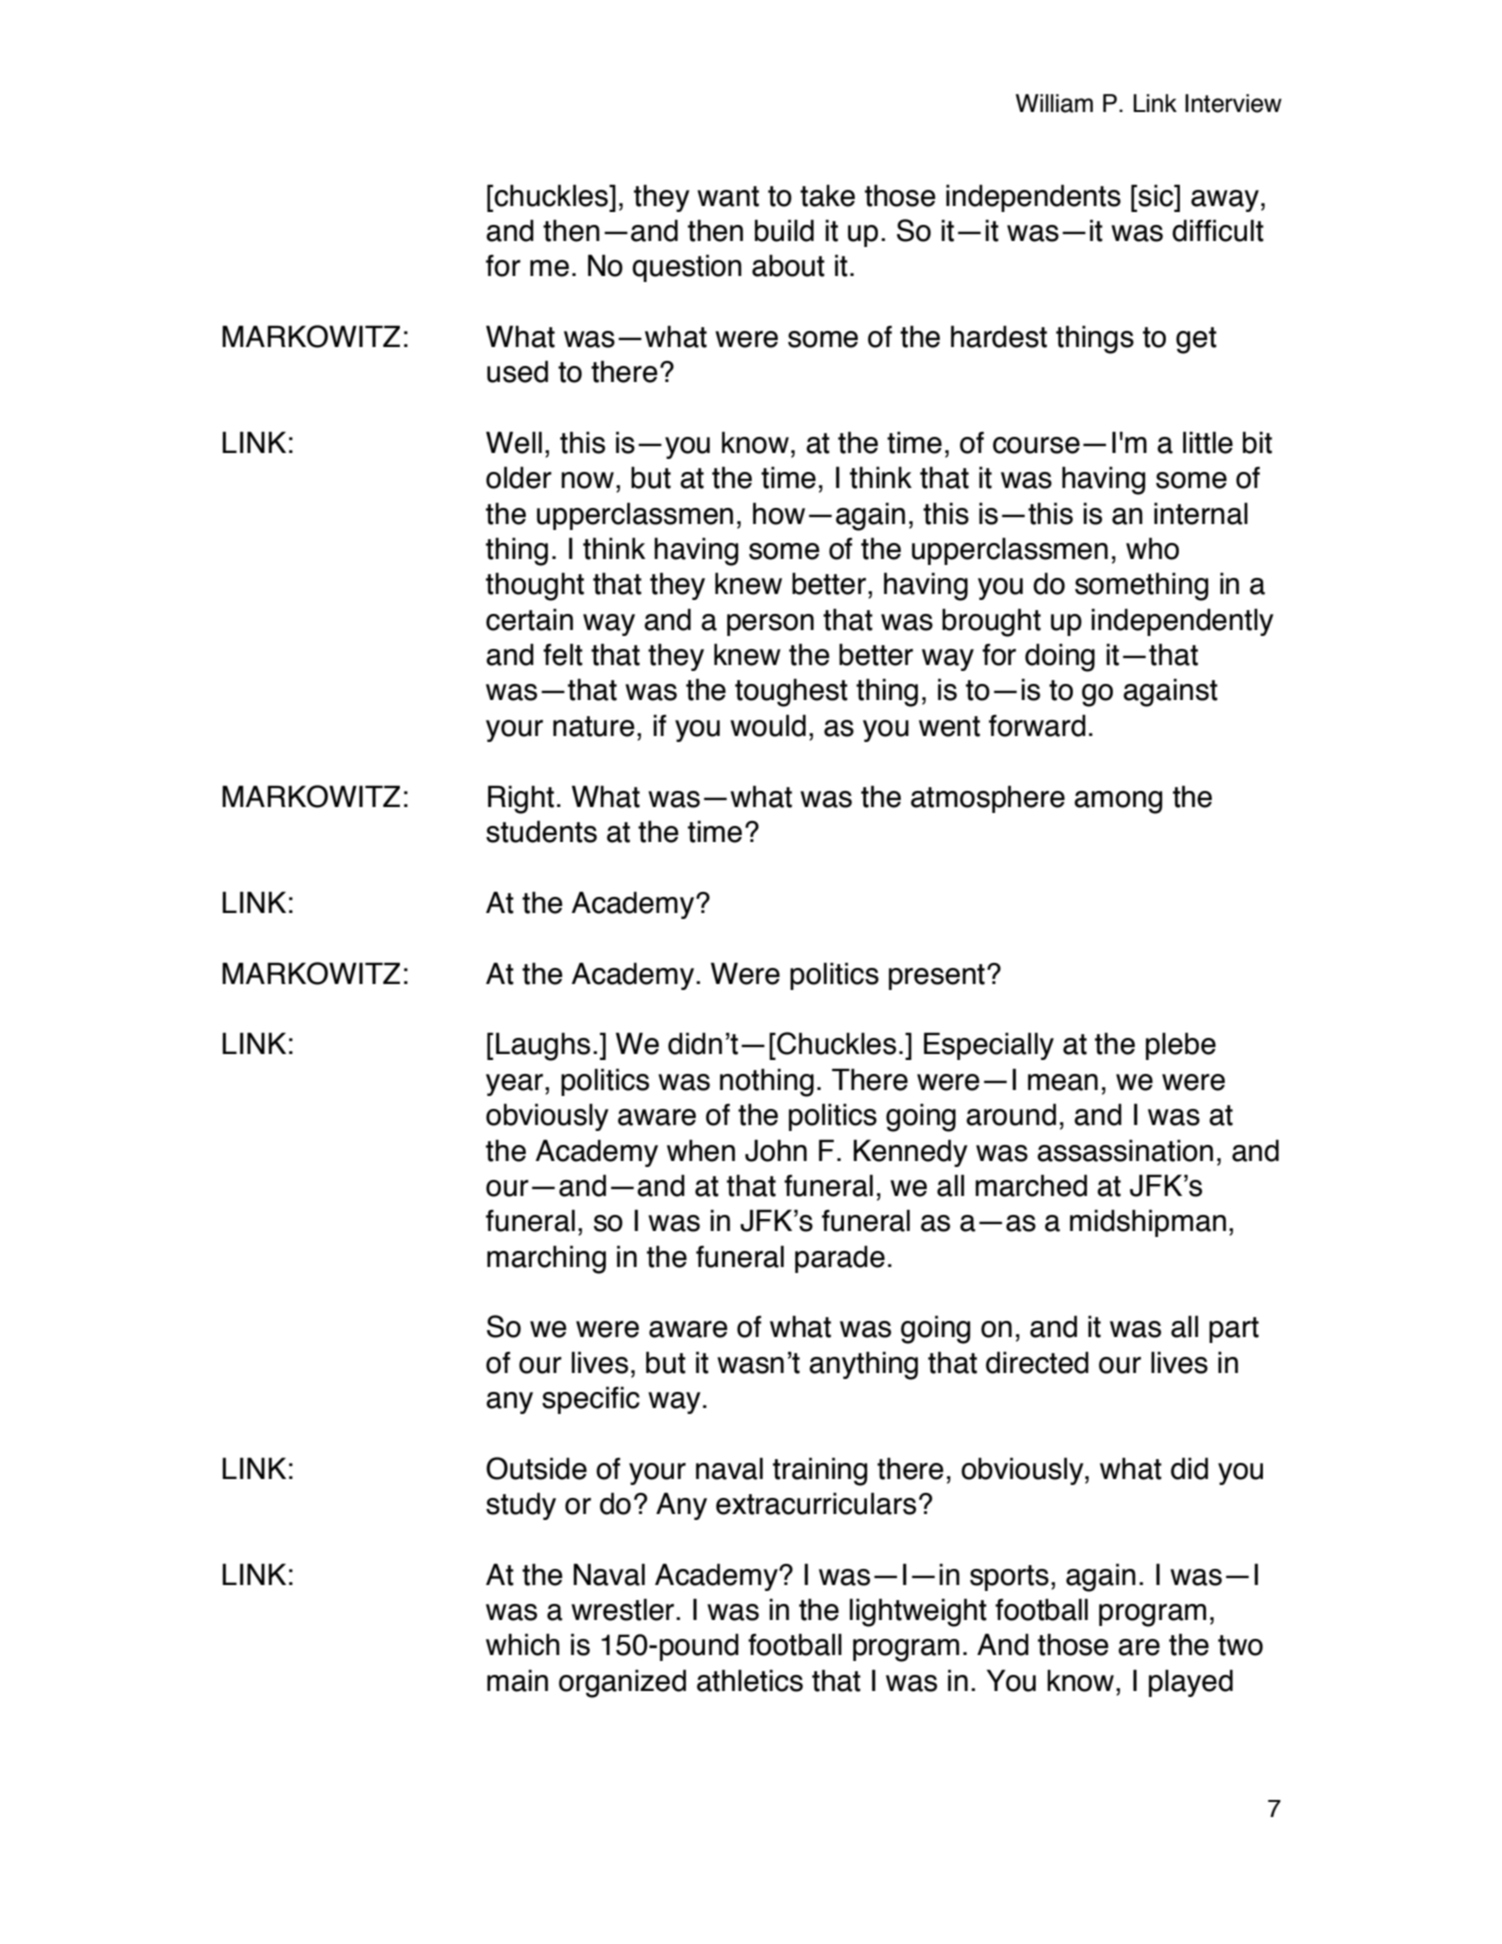 The height and width of the document is (1944, 1502). Describe the element at coordinates (728, 196) in the document. I see `want` at that location.
